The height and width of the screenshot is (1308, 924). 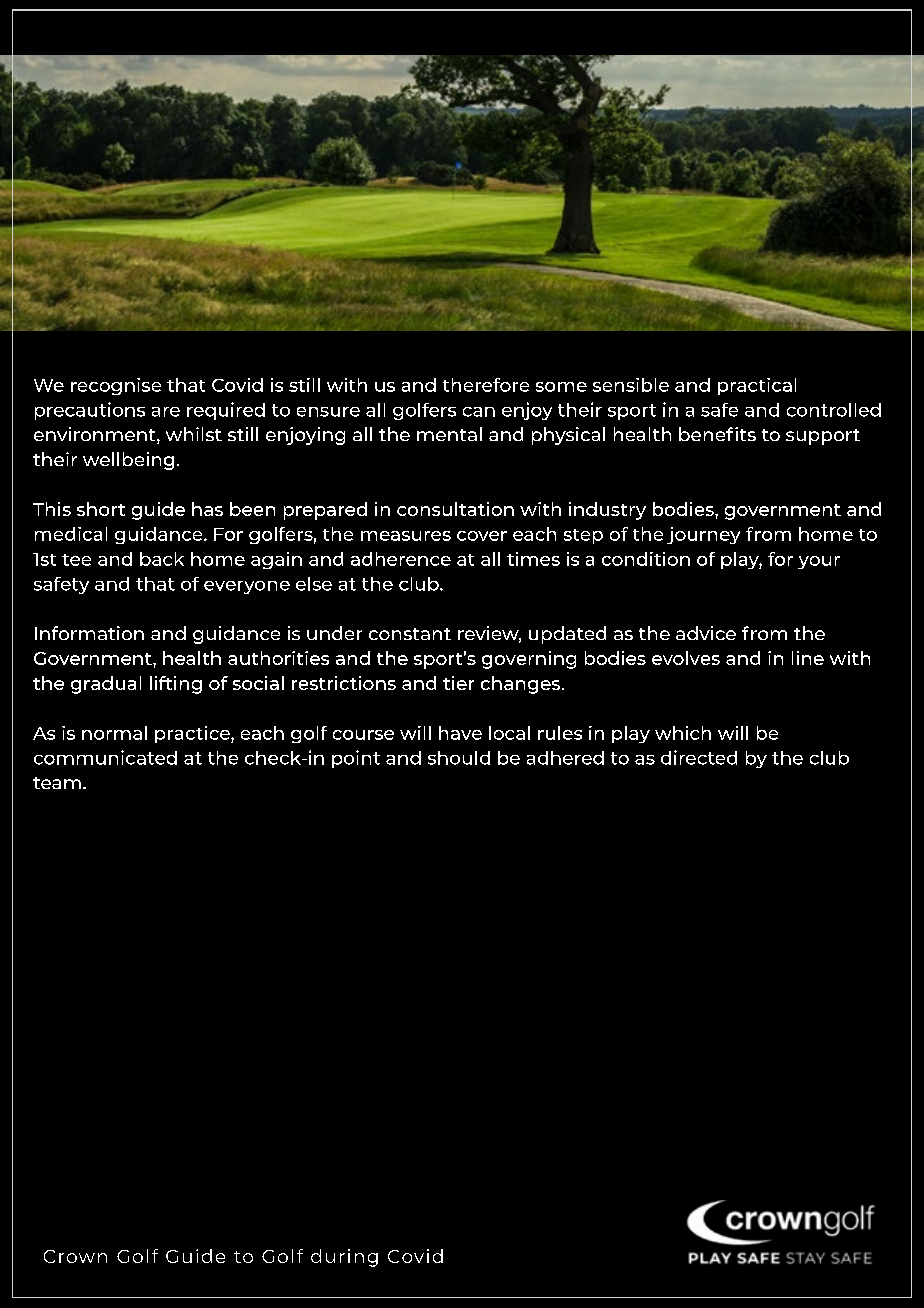 I want to click on benefits, so click(x=717, y=434).
